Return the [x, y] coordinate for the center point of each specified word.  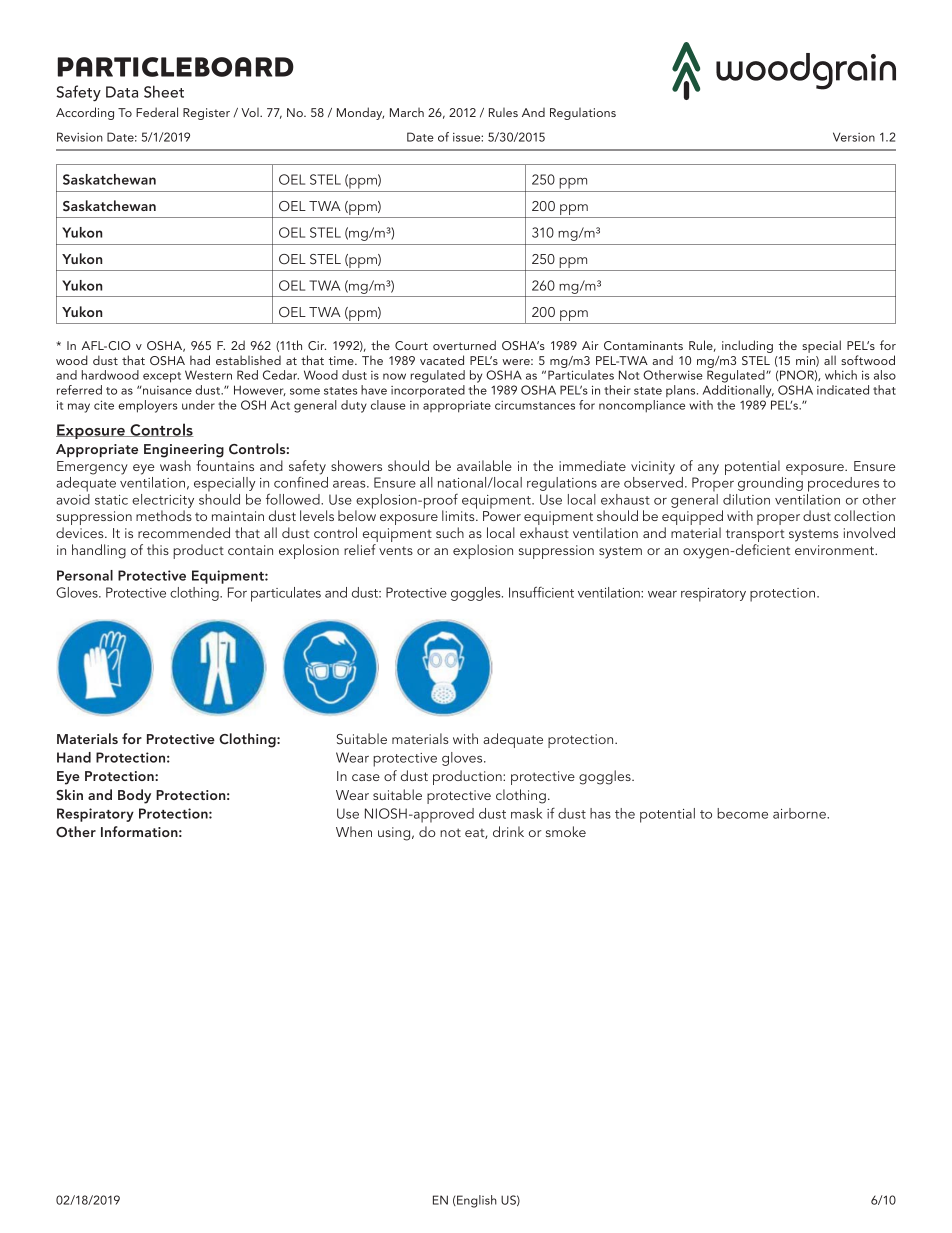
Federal [157, 112]
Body [134, 796]
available [484, 465]
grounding [770, 484]
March [407, 112]
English [476, 1201]
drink [508, 831]
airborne [800, 813]
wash [175, 465]
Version [854, 137]
